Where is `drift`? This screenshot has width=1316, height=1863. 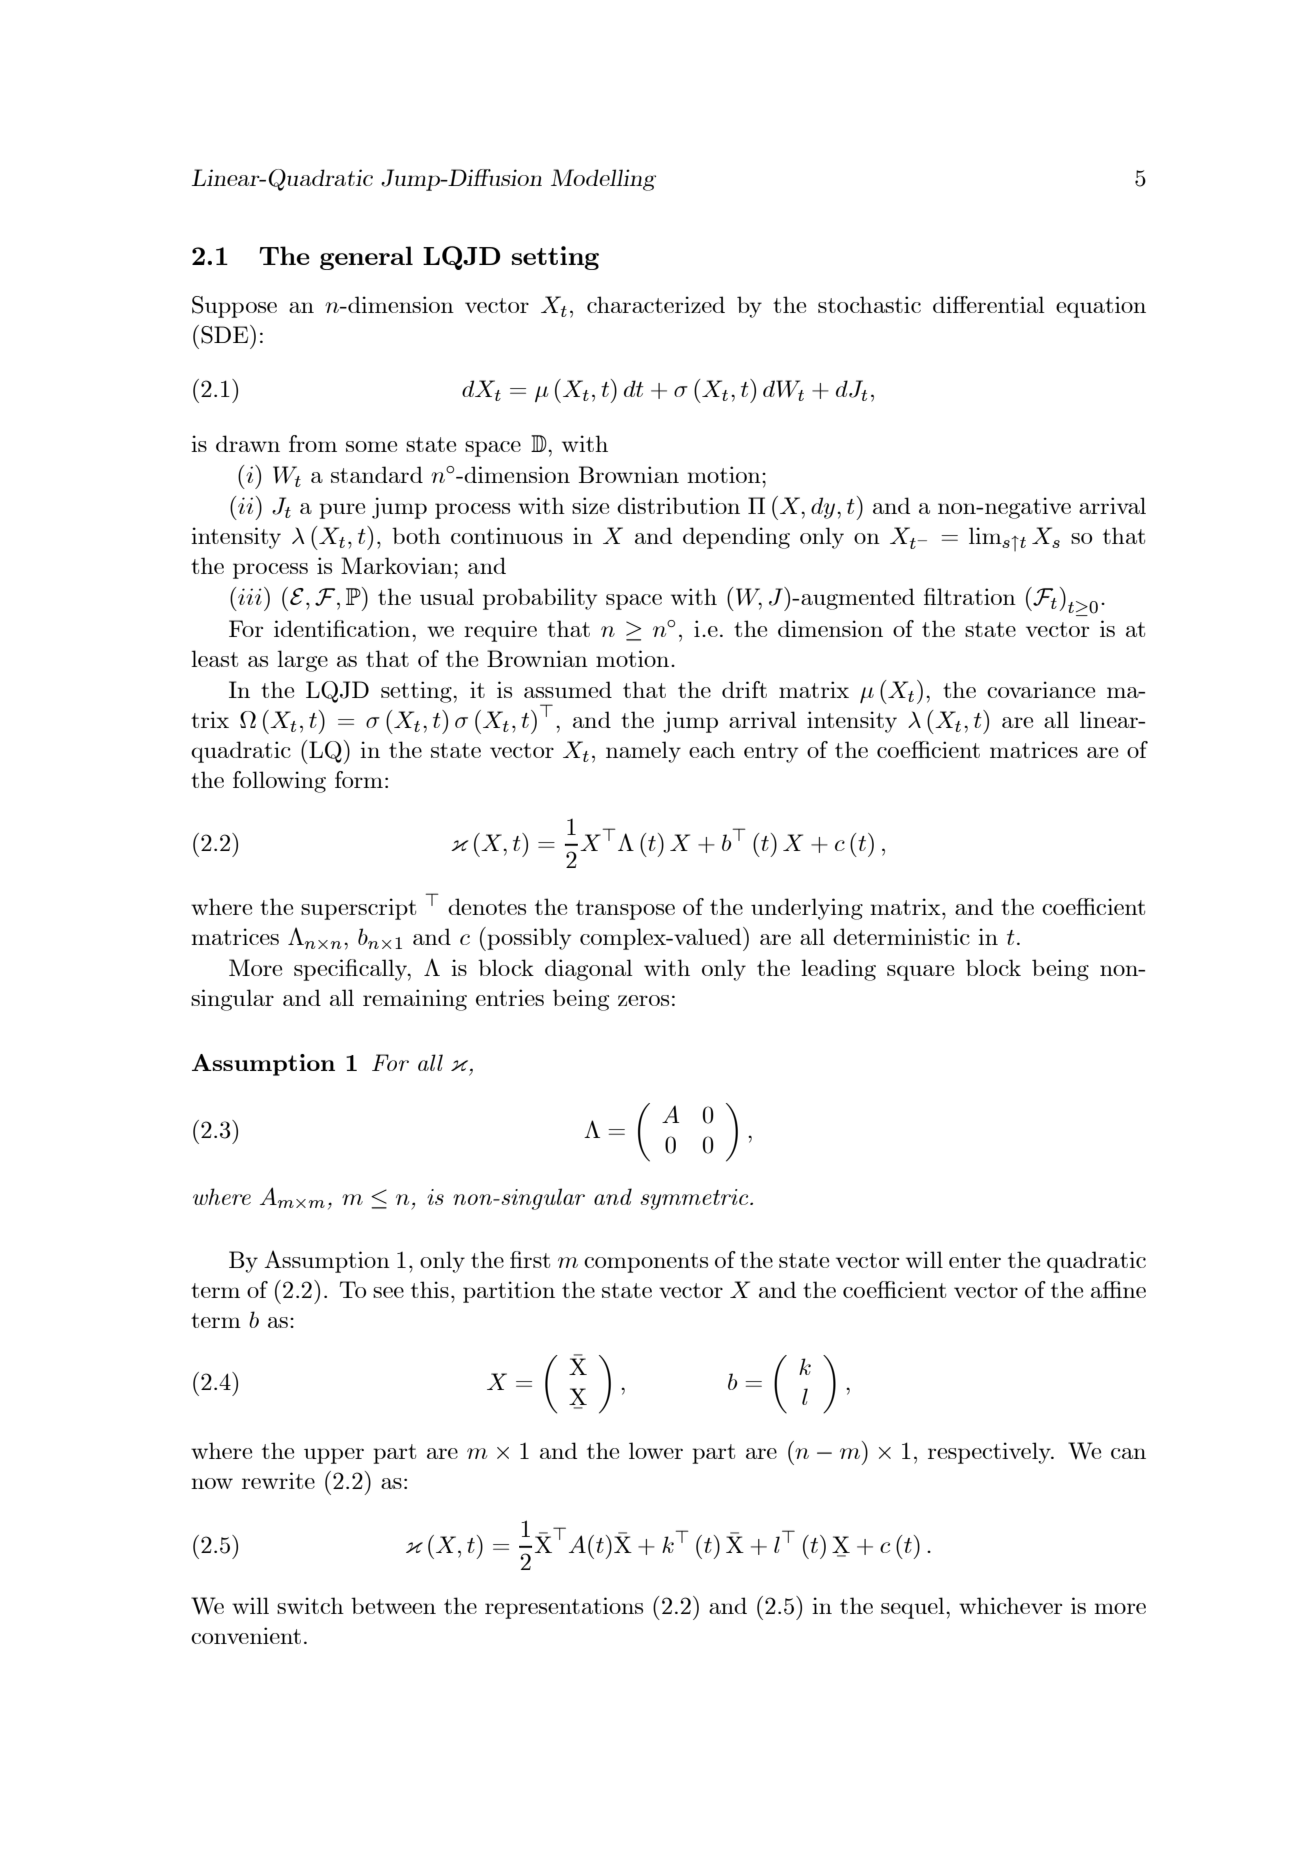
drift is located at coordinates (744, 689).
